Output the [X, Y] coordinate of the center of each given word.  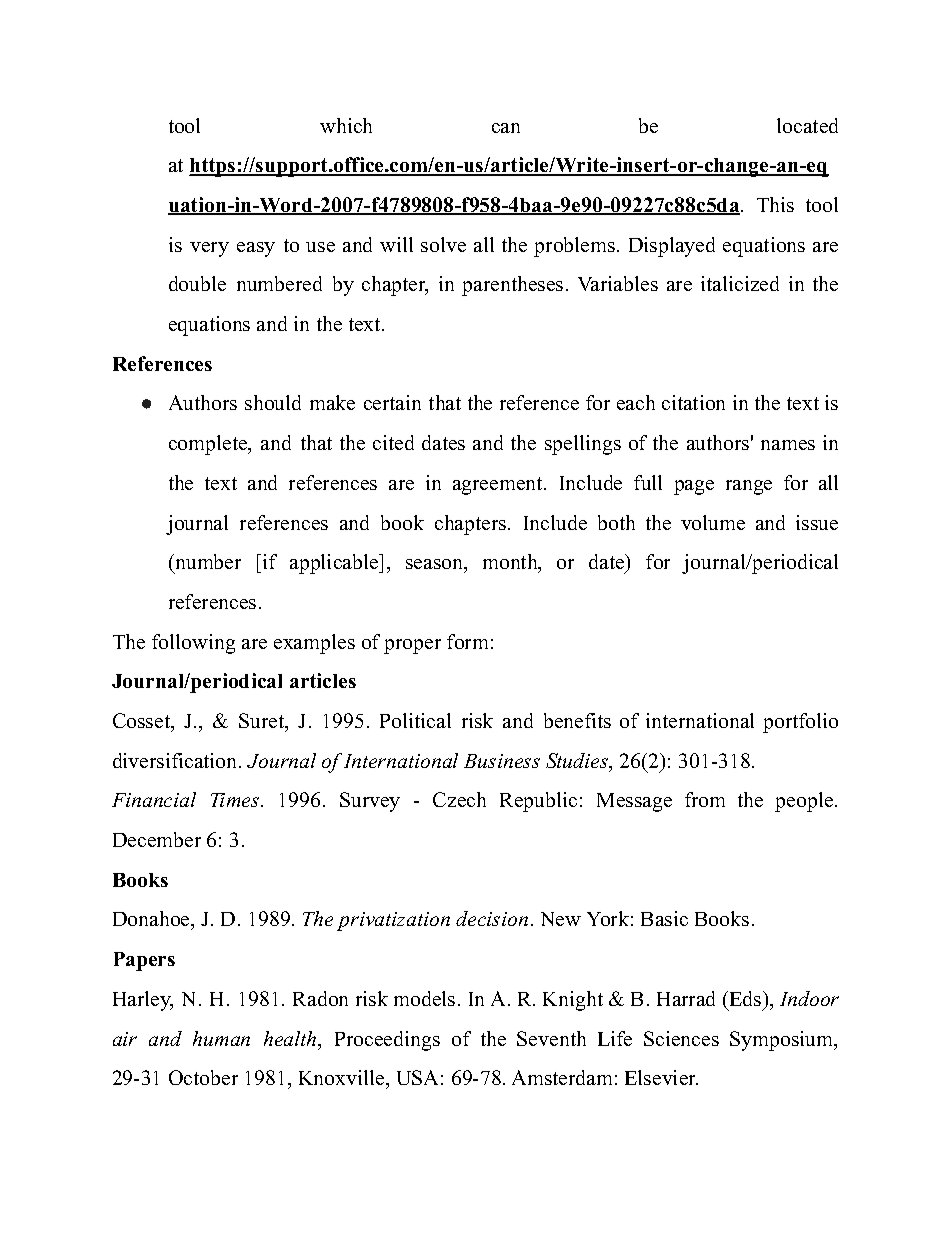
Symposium [783, 1041]
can [506, 128]
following [193, 644]
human [221, 1038]
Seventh [551, 1038]
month [511, 563]
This [775, 204]
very [209, 249]
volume [713, 522]
